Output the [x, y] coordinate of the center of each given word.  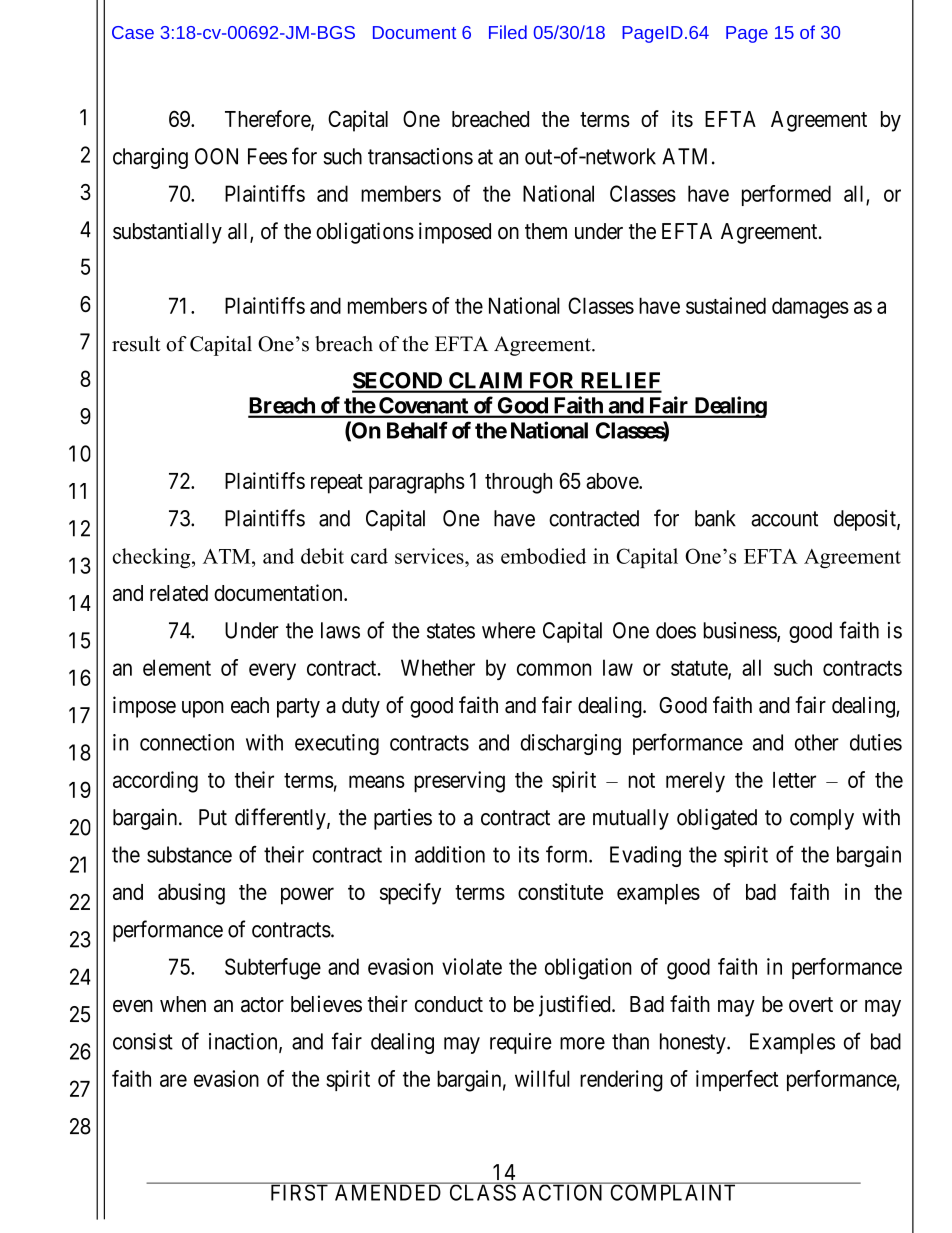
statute [700, 669]
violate [472, 966]
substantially [167, 233]
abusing [191, 894]
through [518, 483]
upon [203, 709]
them [546, 231]
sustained [726, 305]
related [179, 593]
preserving [459, 782]
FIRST [299, 1192]
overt [811, 1004]
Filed [508, 32]
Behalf [417, 430]
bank [715, 518]
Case [133, 32]
